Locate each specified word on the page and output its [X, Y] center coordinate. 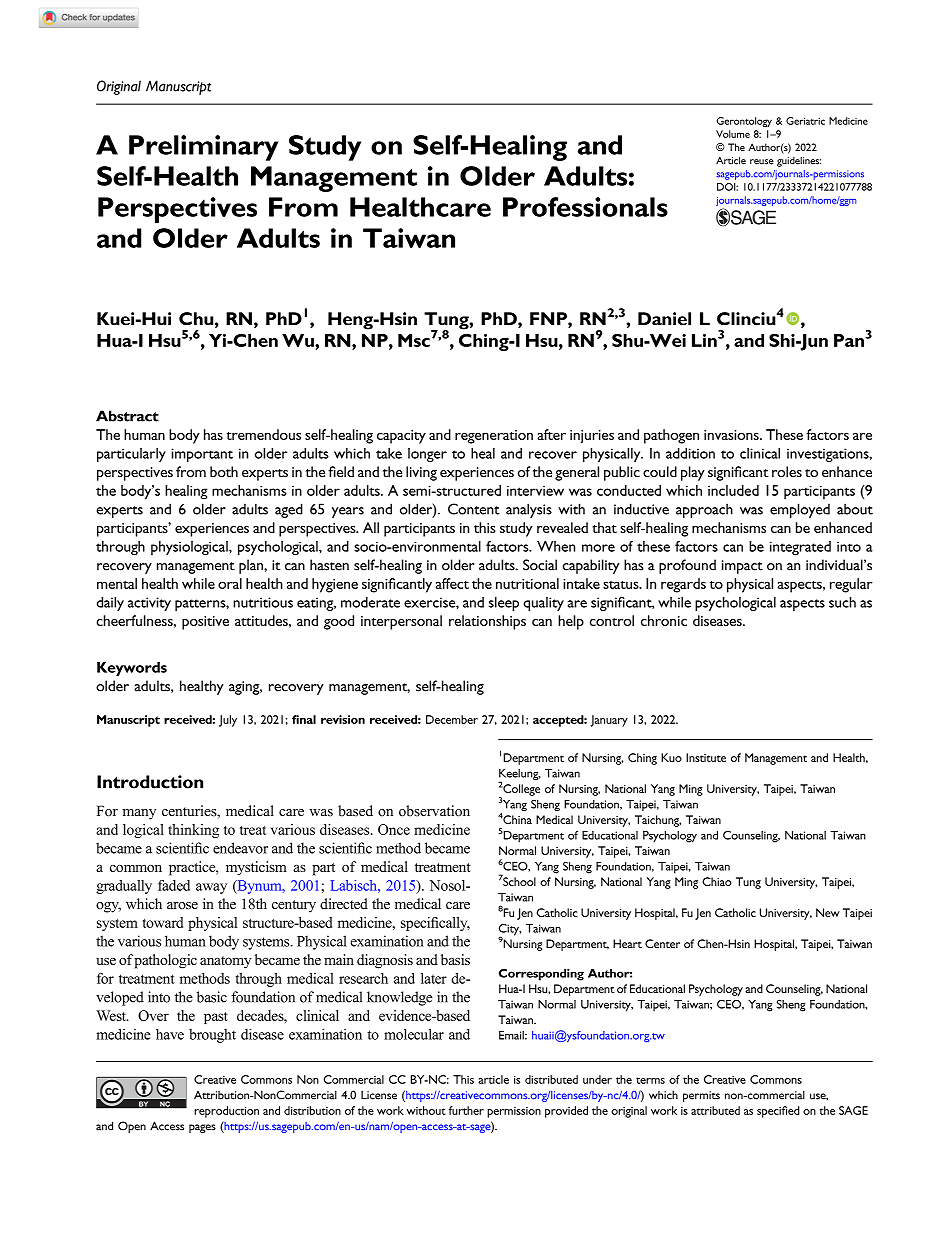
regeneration [494, 437]
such [842, 602]
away [211, 888]
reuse [762, 162]
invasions [732, 435]
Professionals [585, 207]
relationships [487, 622]
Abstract [127, 416]
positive [205, 623]
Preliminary [204, 148]
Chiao [717, 881]
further [466, 1110]
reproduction [226, 1112]
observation [434, 811]
